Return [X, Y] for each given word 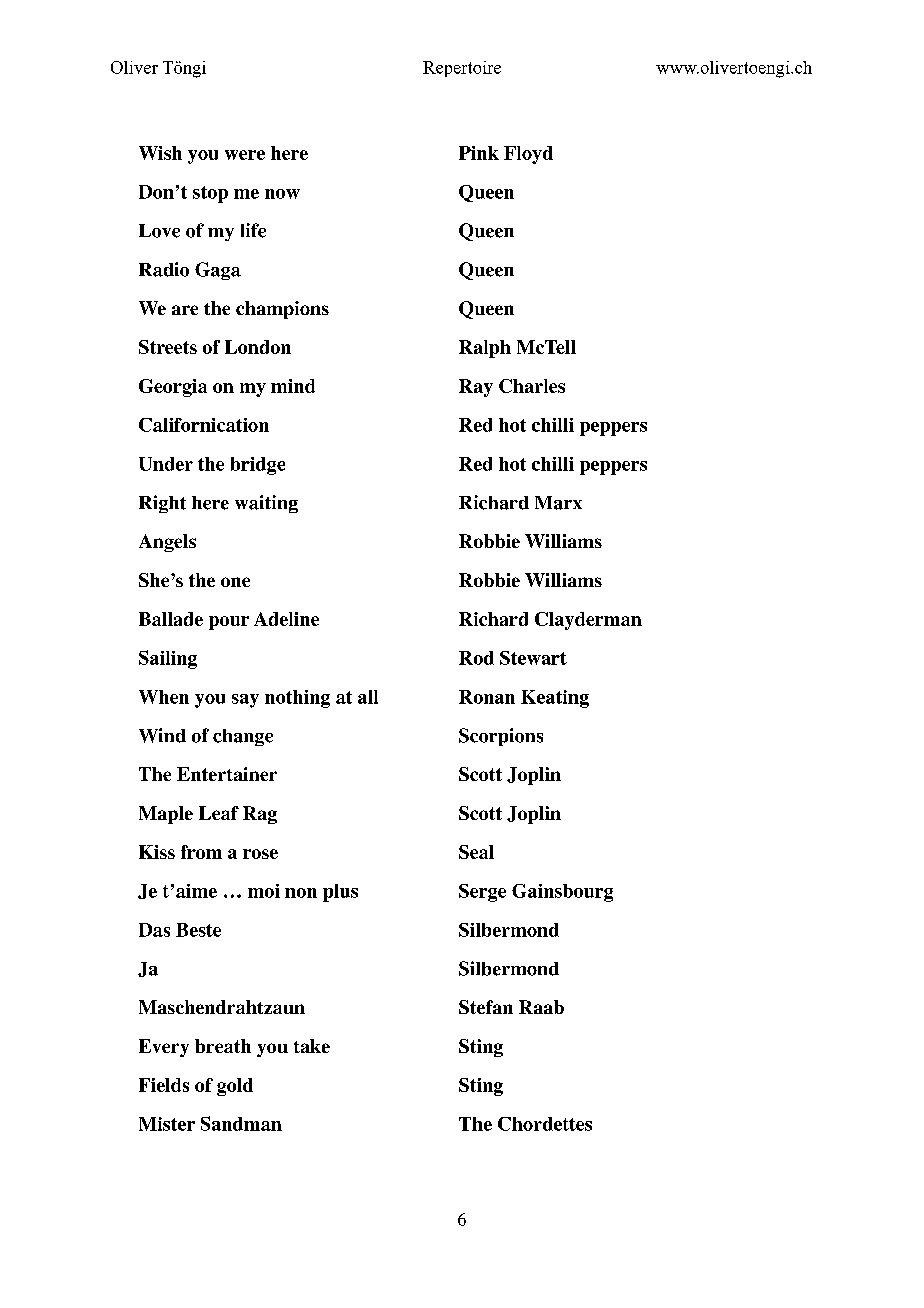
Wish [160, 153]
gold [235, 1087]
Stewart [533, 658]
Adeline [286, 619]
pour [229, 623]
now [282, 194]
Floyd [528, 155]
